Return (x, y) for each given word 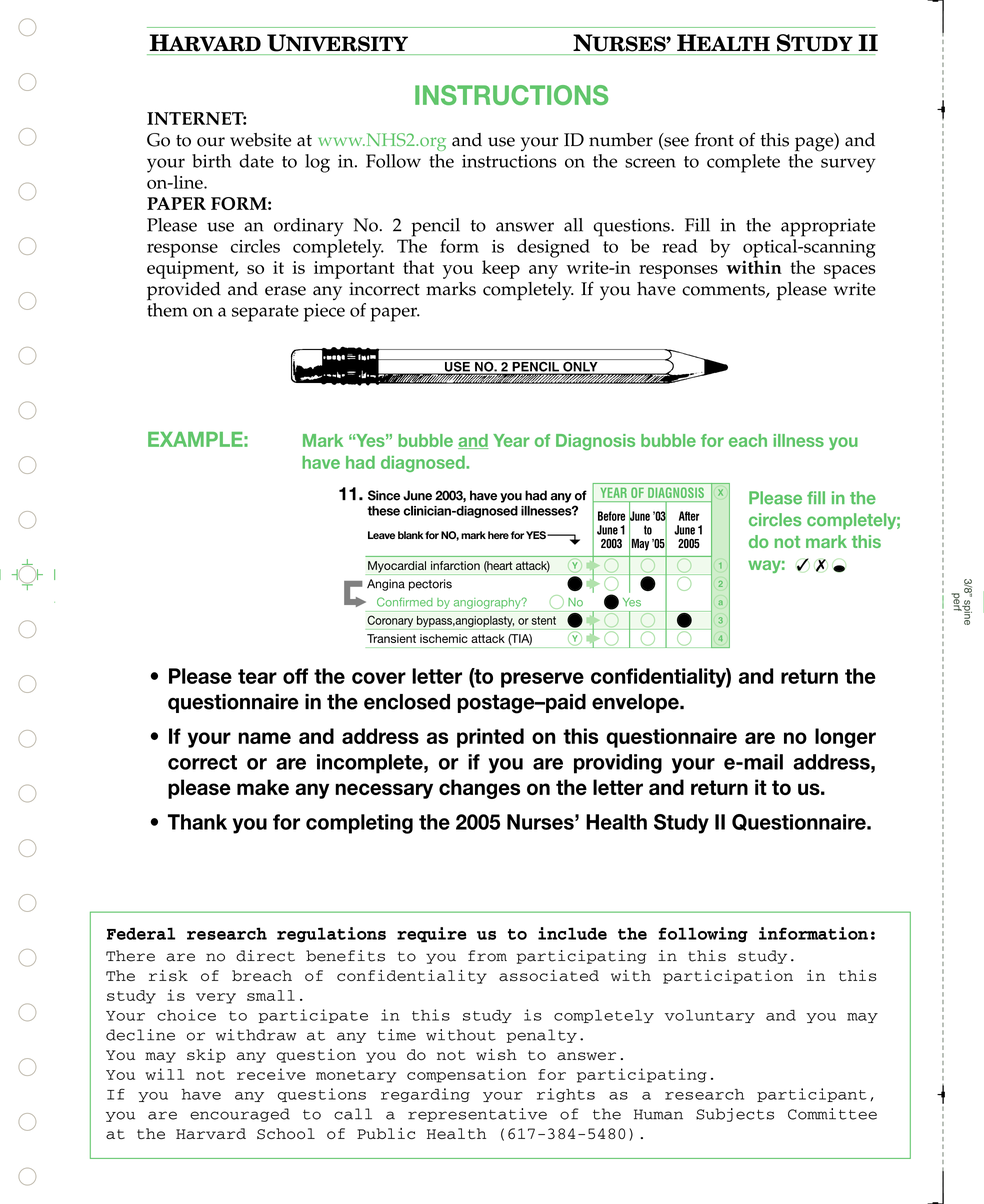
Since (384, 495)
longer (845, 738)
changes (479, 789)
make (263, 787)
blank (411, 535)
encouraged (240, 1115)
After (689, 516)
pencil (435, 227)
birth (211, 161)
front (714, 139)
